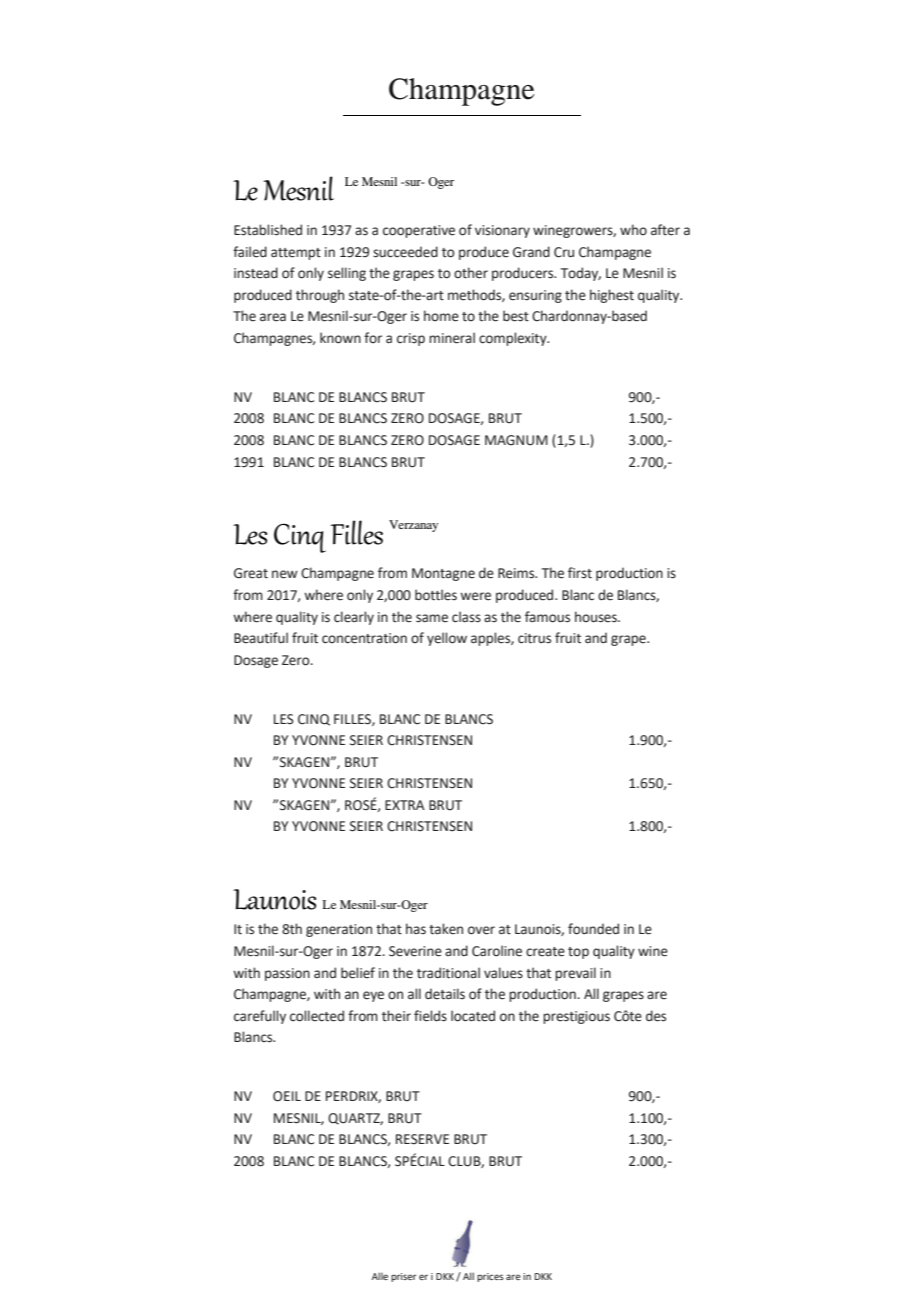  Describe the element at coordinates (285, 574) in the document. I see `new` at that location.
